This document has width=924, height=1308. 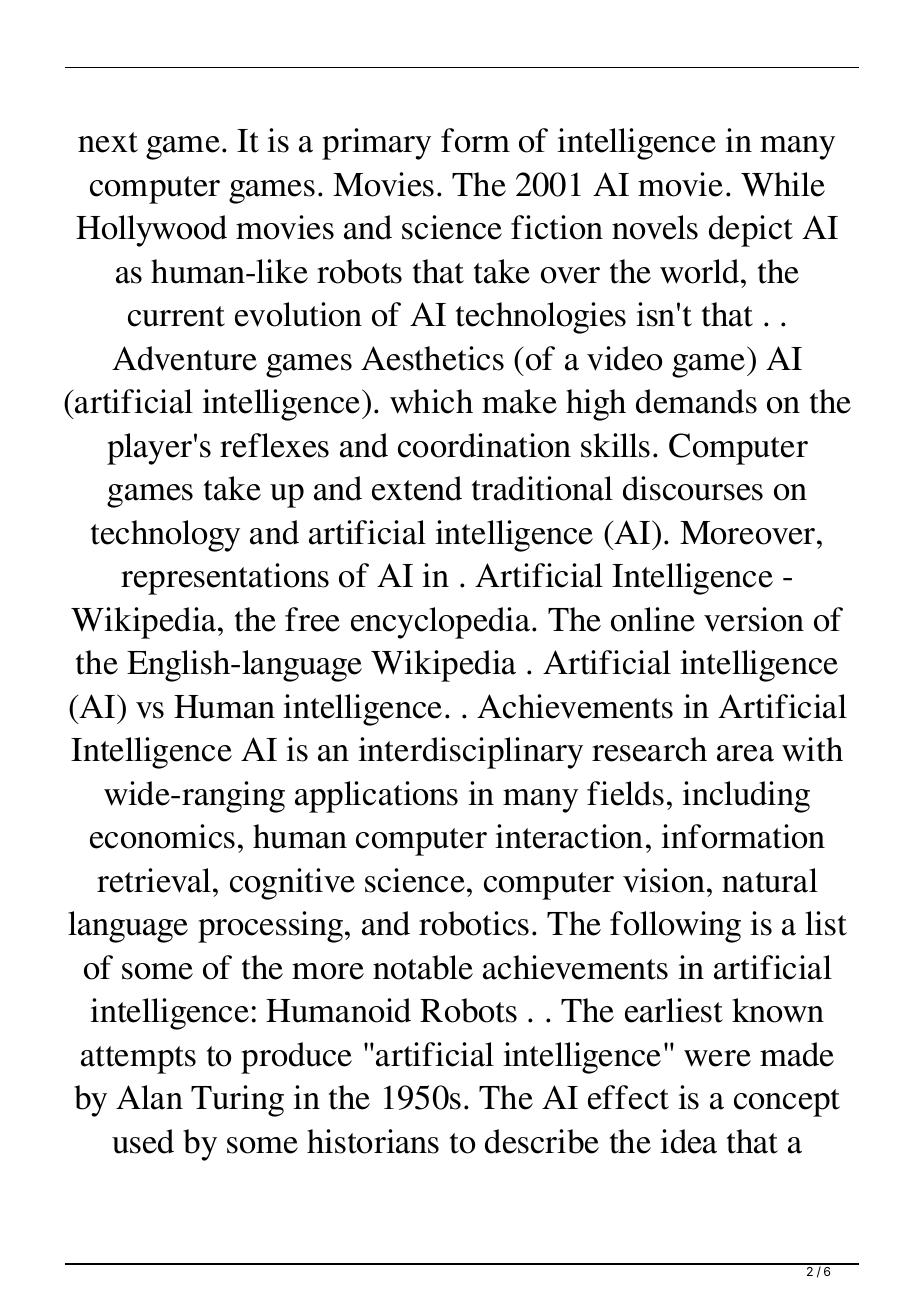 I want to click on Adventure, so click(x=184, y=358).
